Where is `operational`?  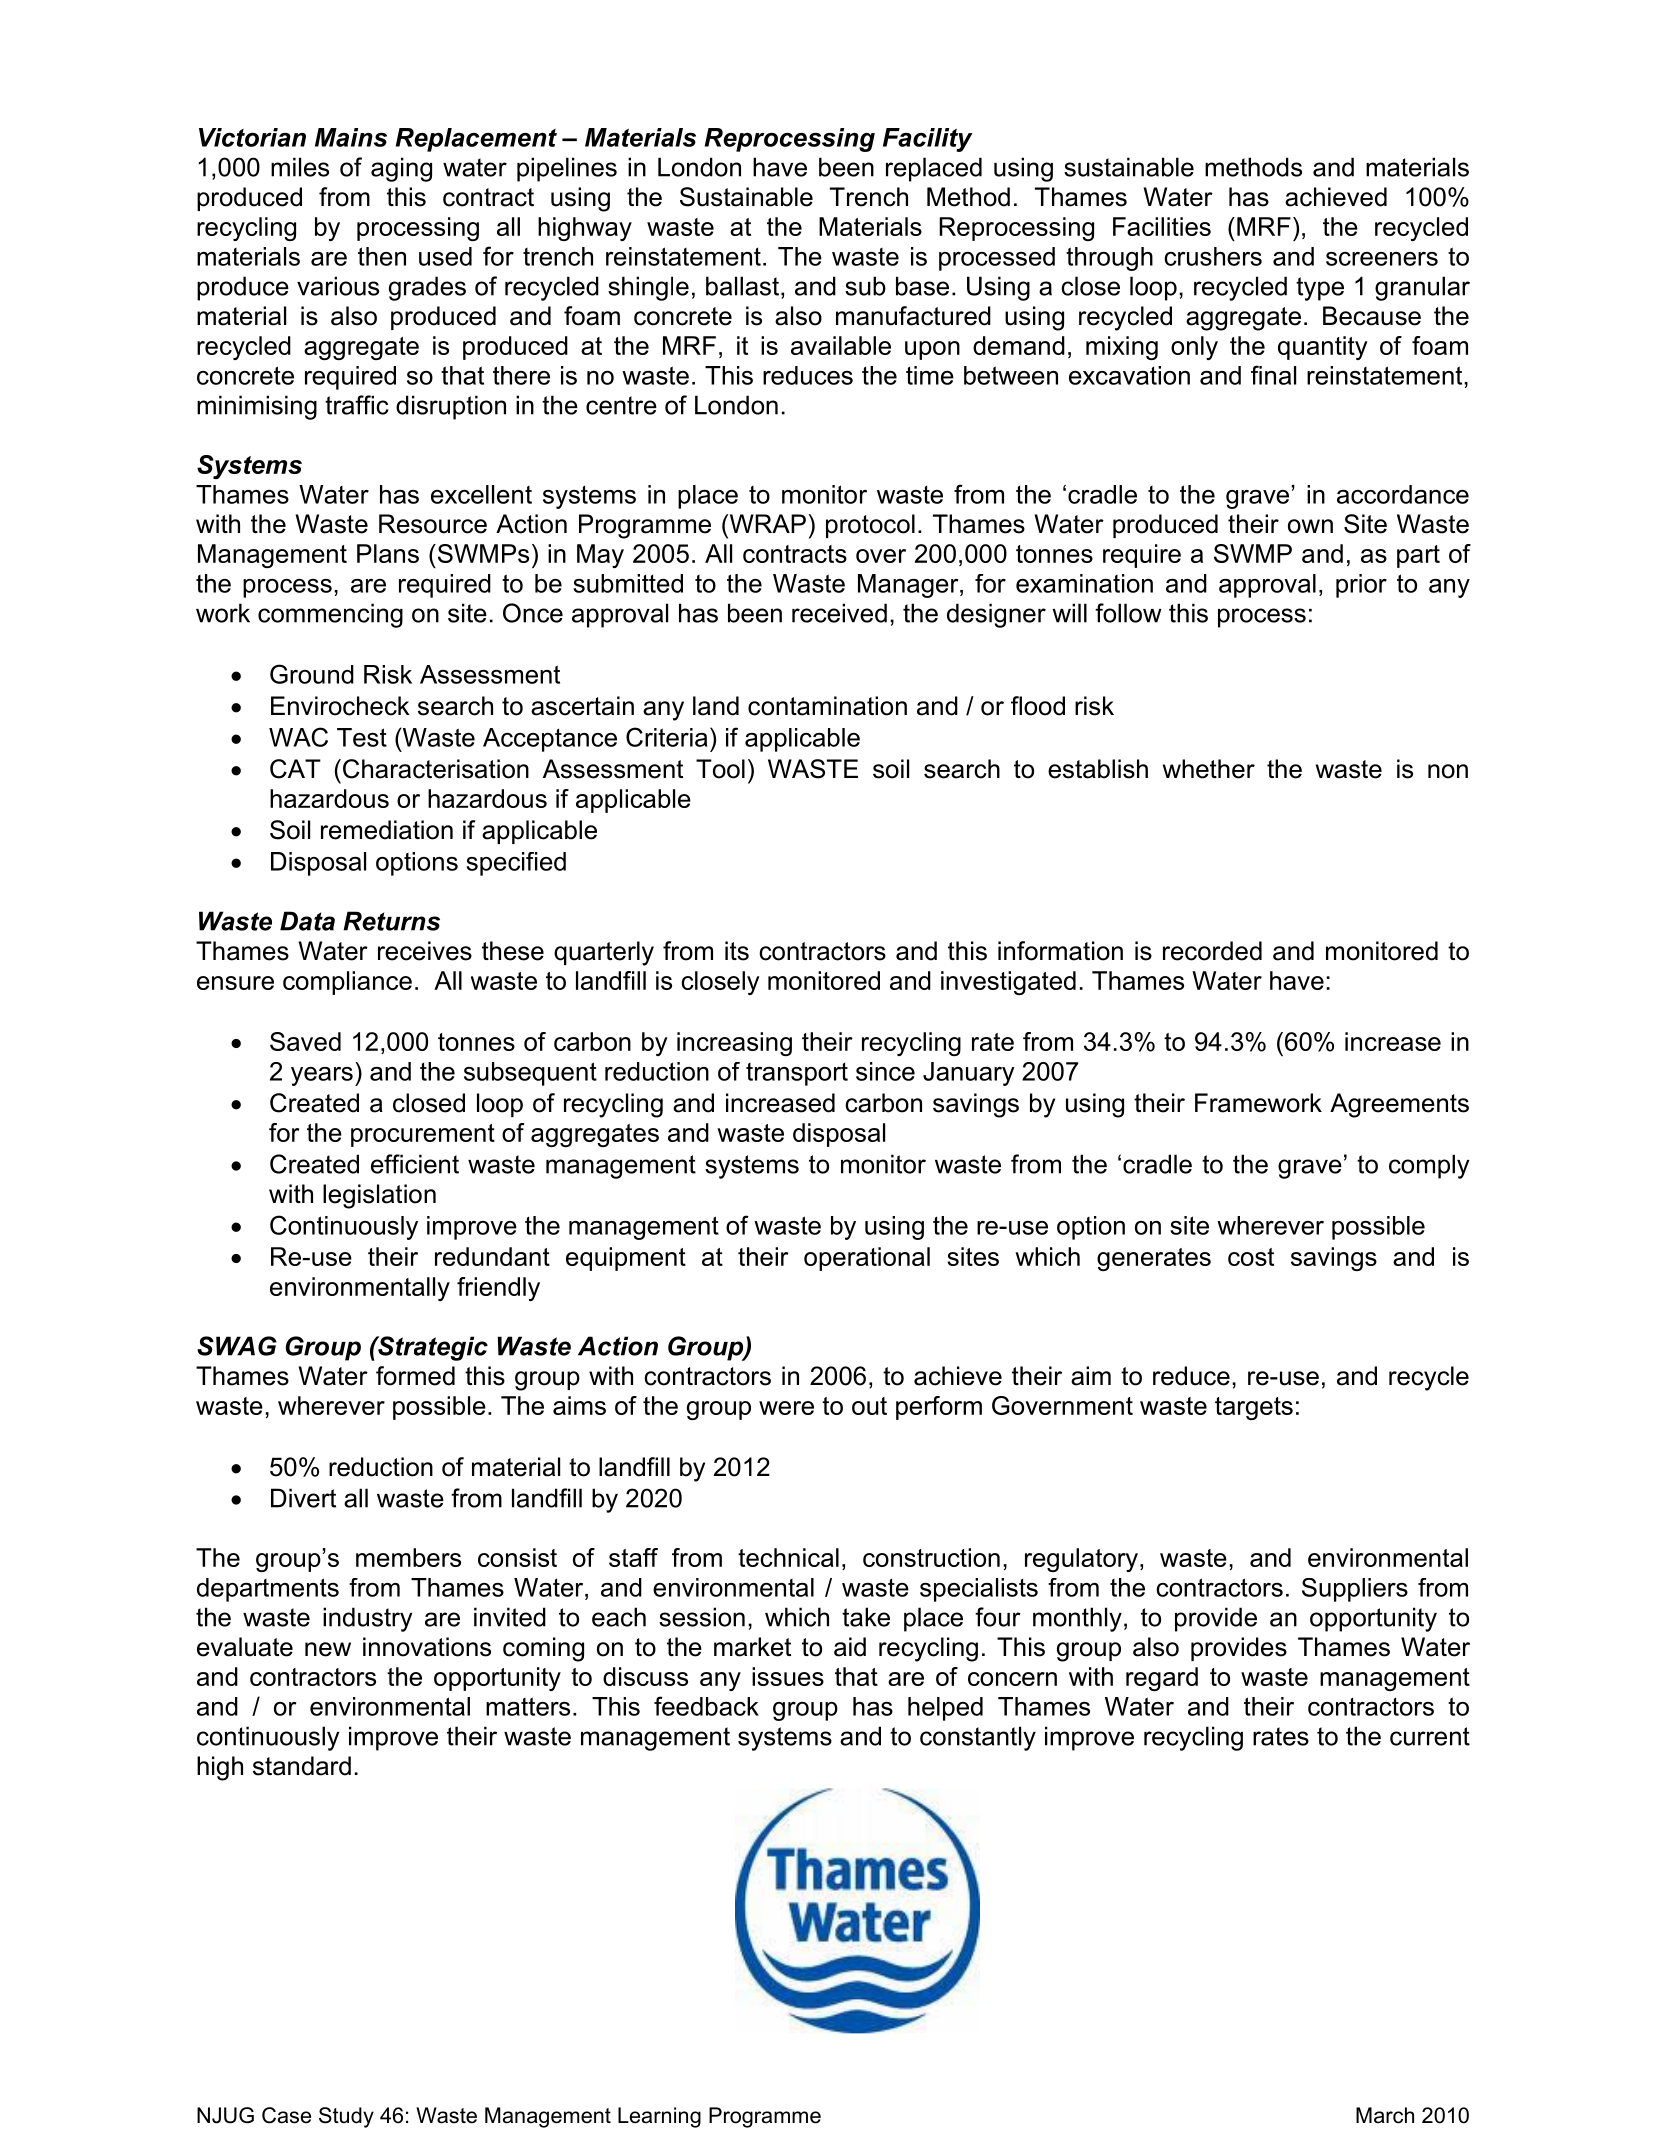 operational is located at coordinates (867, 1259).
